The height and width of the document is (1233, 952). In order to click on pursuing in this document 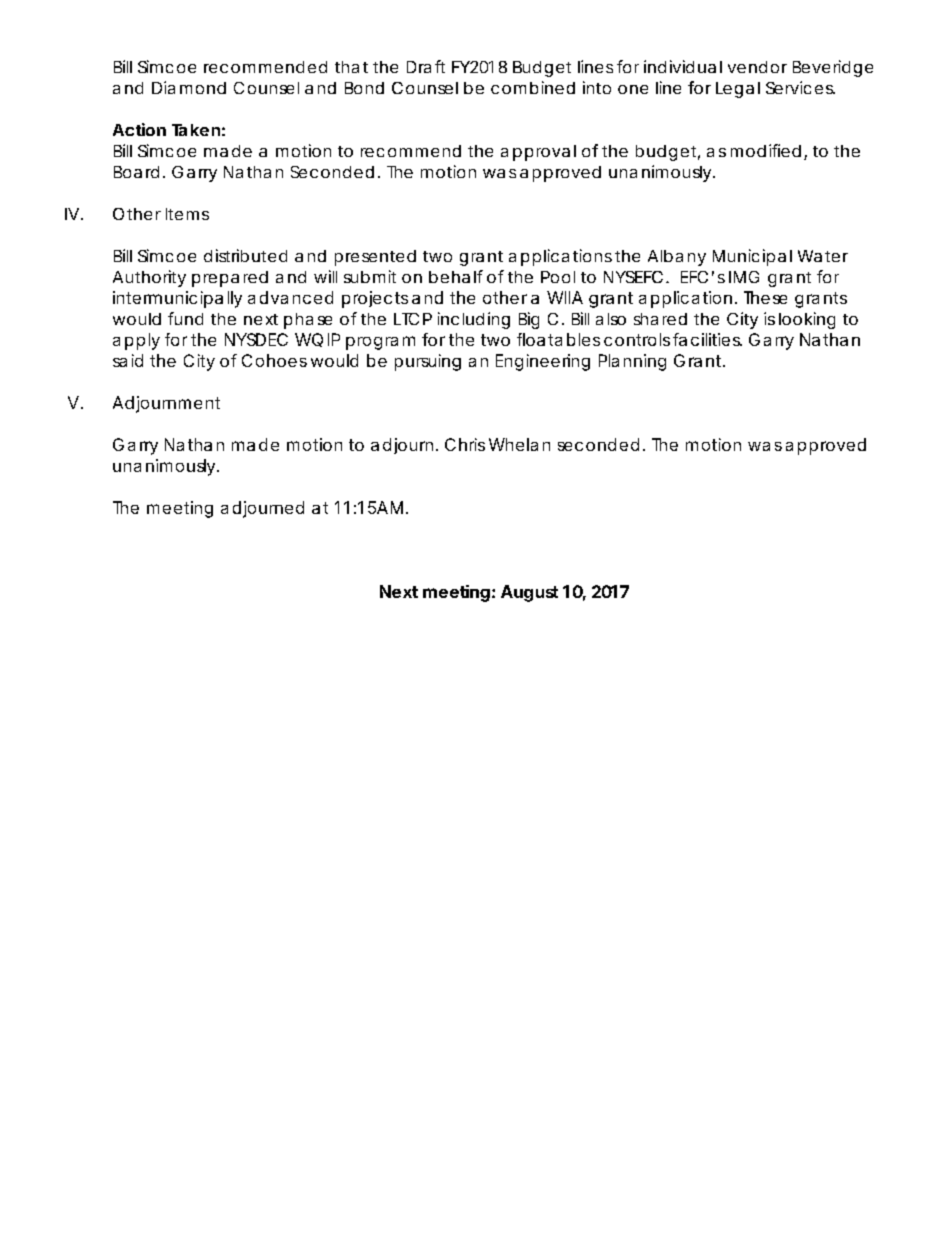, I will do `click(428, 362)`.
